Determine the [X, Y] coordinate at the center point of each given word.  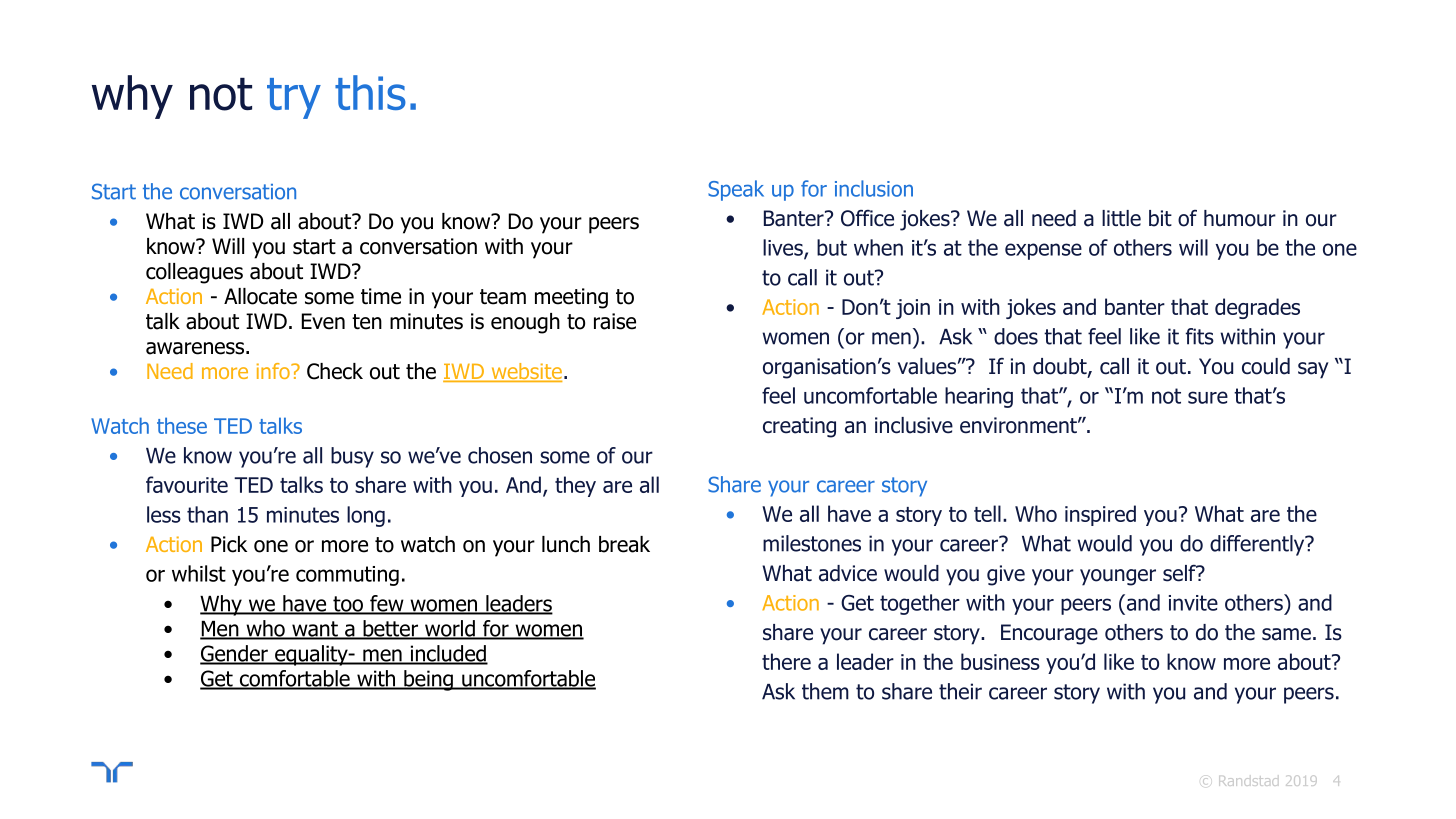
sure [1208, 397]
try [294, 98]
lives [784, 248]
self [1180, 573]
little [1121, 218]
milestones [812, 543]
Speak [736, 190]
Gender [235, 654]
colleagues [194, 273]
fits [1200, 336]
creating [799, 427]
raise [615, 321]
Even [323, 321]
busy [352, 457]
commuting [347, 576]
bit [1160, 218]
